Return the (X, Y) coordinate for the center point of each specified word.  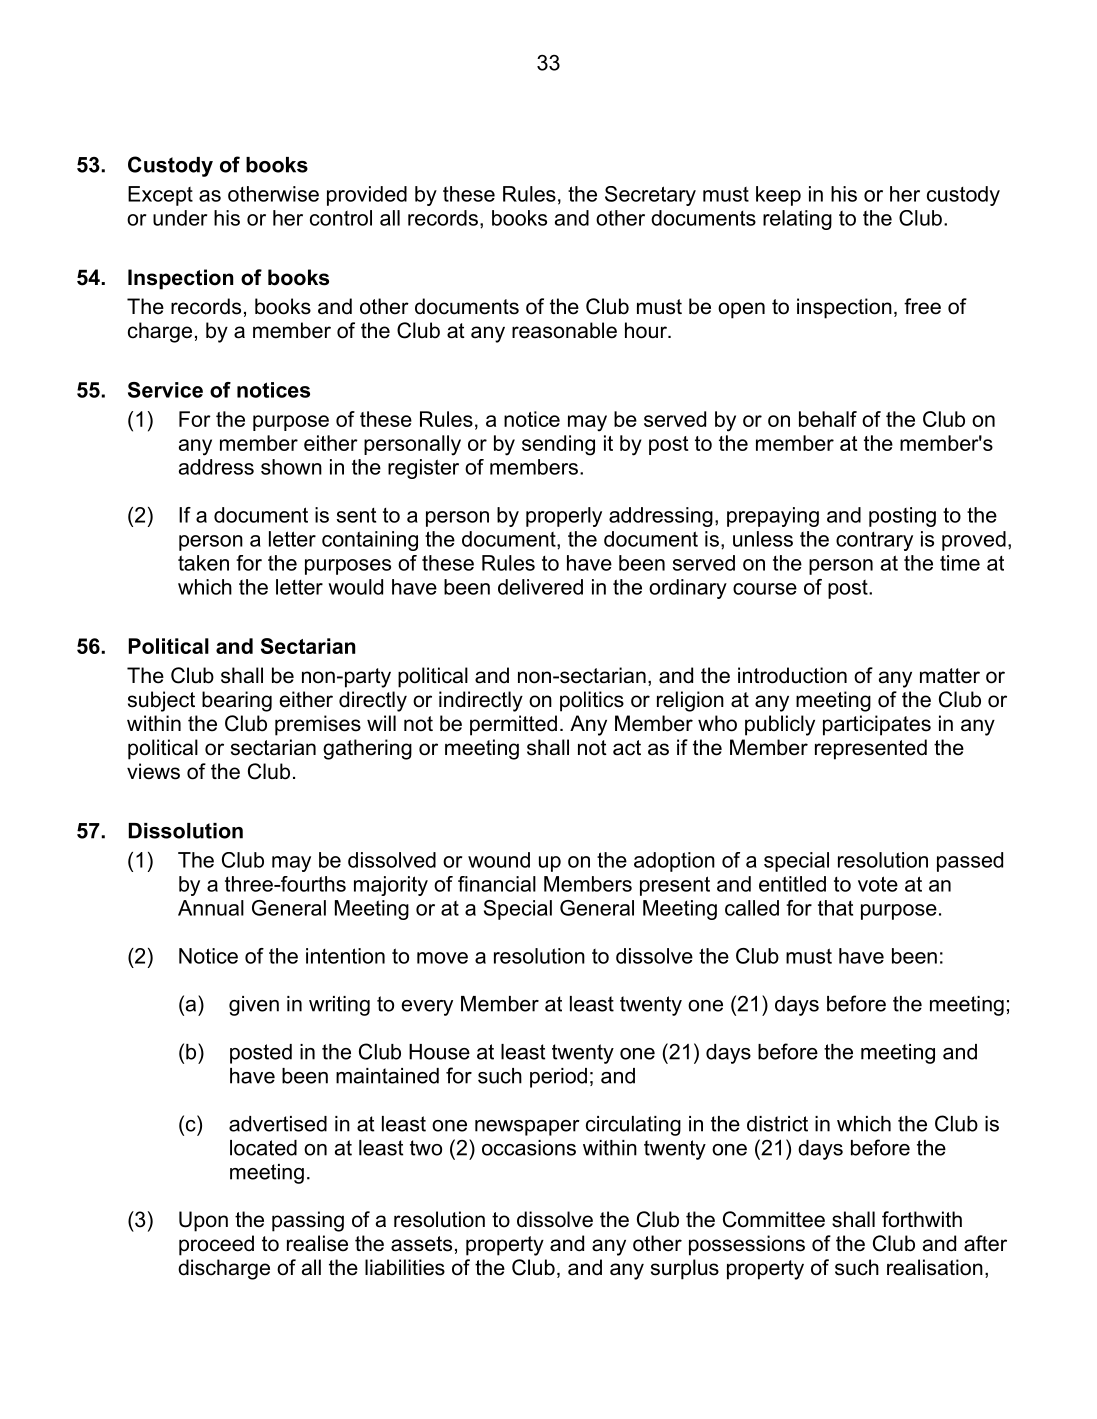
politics (592, 701)
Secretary (650, 196)
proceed (216, 1245)
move (442, 958)
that (835, 908)
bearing (237, 701)
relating (797, 220)
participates (877, 725)
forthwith (922, 1219)
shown (291, 467)
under (180, 218)
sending (558, 445)
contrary (874, 541)
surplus (685, 1269)
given (254, 1006)
